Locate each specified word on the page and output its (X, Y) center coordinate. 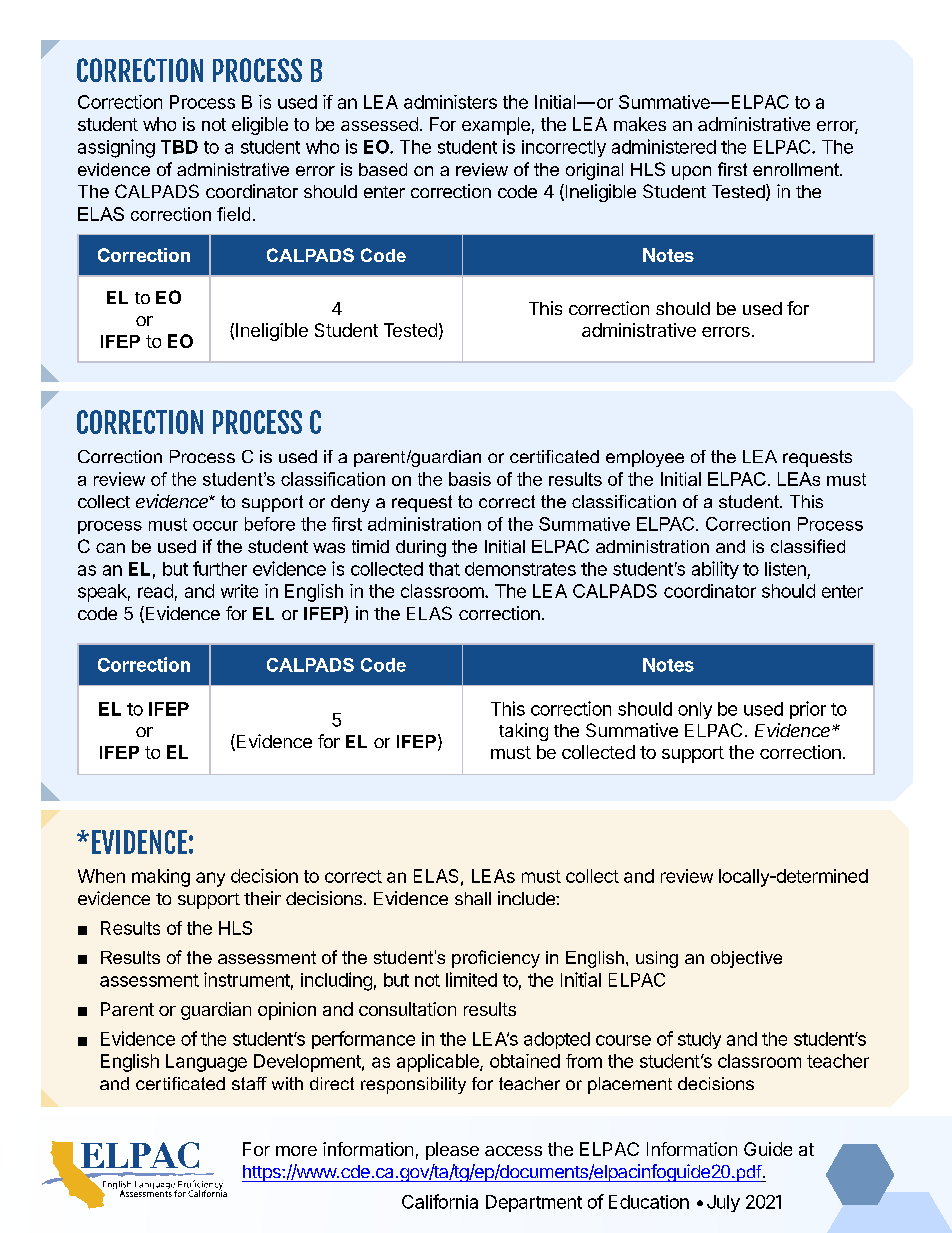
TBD (179, 147)
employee (645, 458)
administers (450, 102)
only (695, 710)
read (155, 591)
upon (691, 173)
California (440, 1201)
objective (746, 959)
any (210, 879)
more (296, 1151)
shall (473, 898)
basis (470, 479)
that (444, 569)
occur (215, 526)
